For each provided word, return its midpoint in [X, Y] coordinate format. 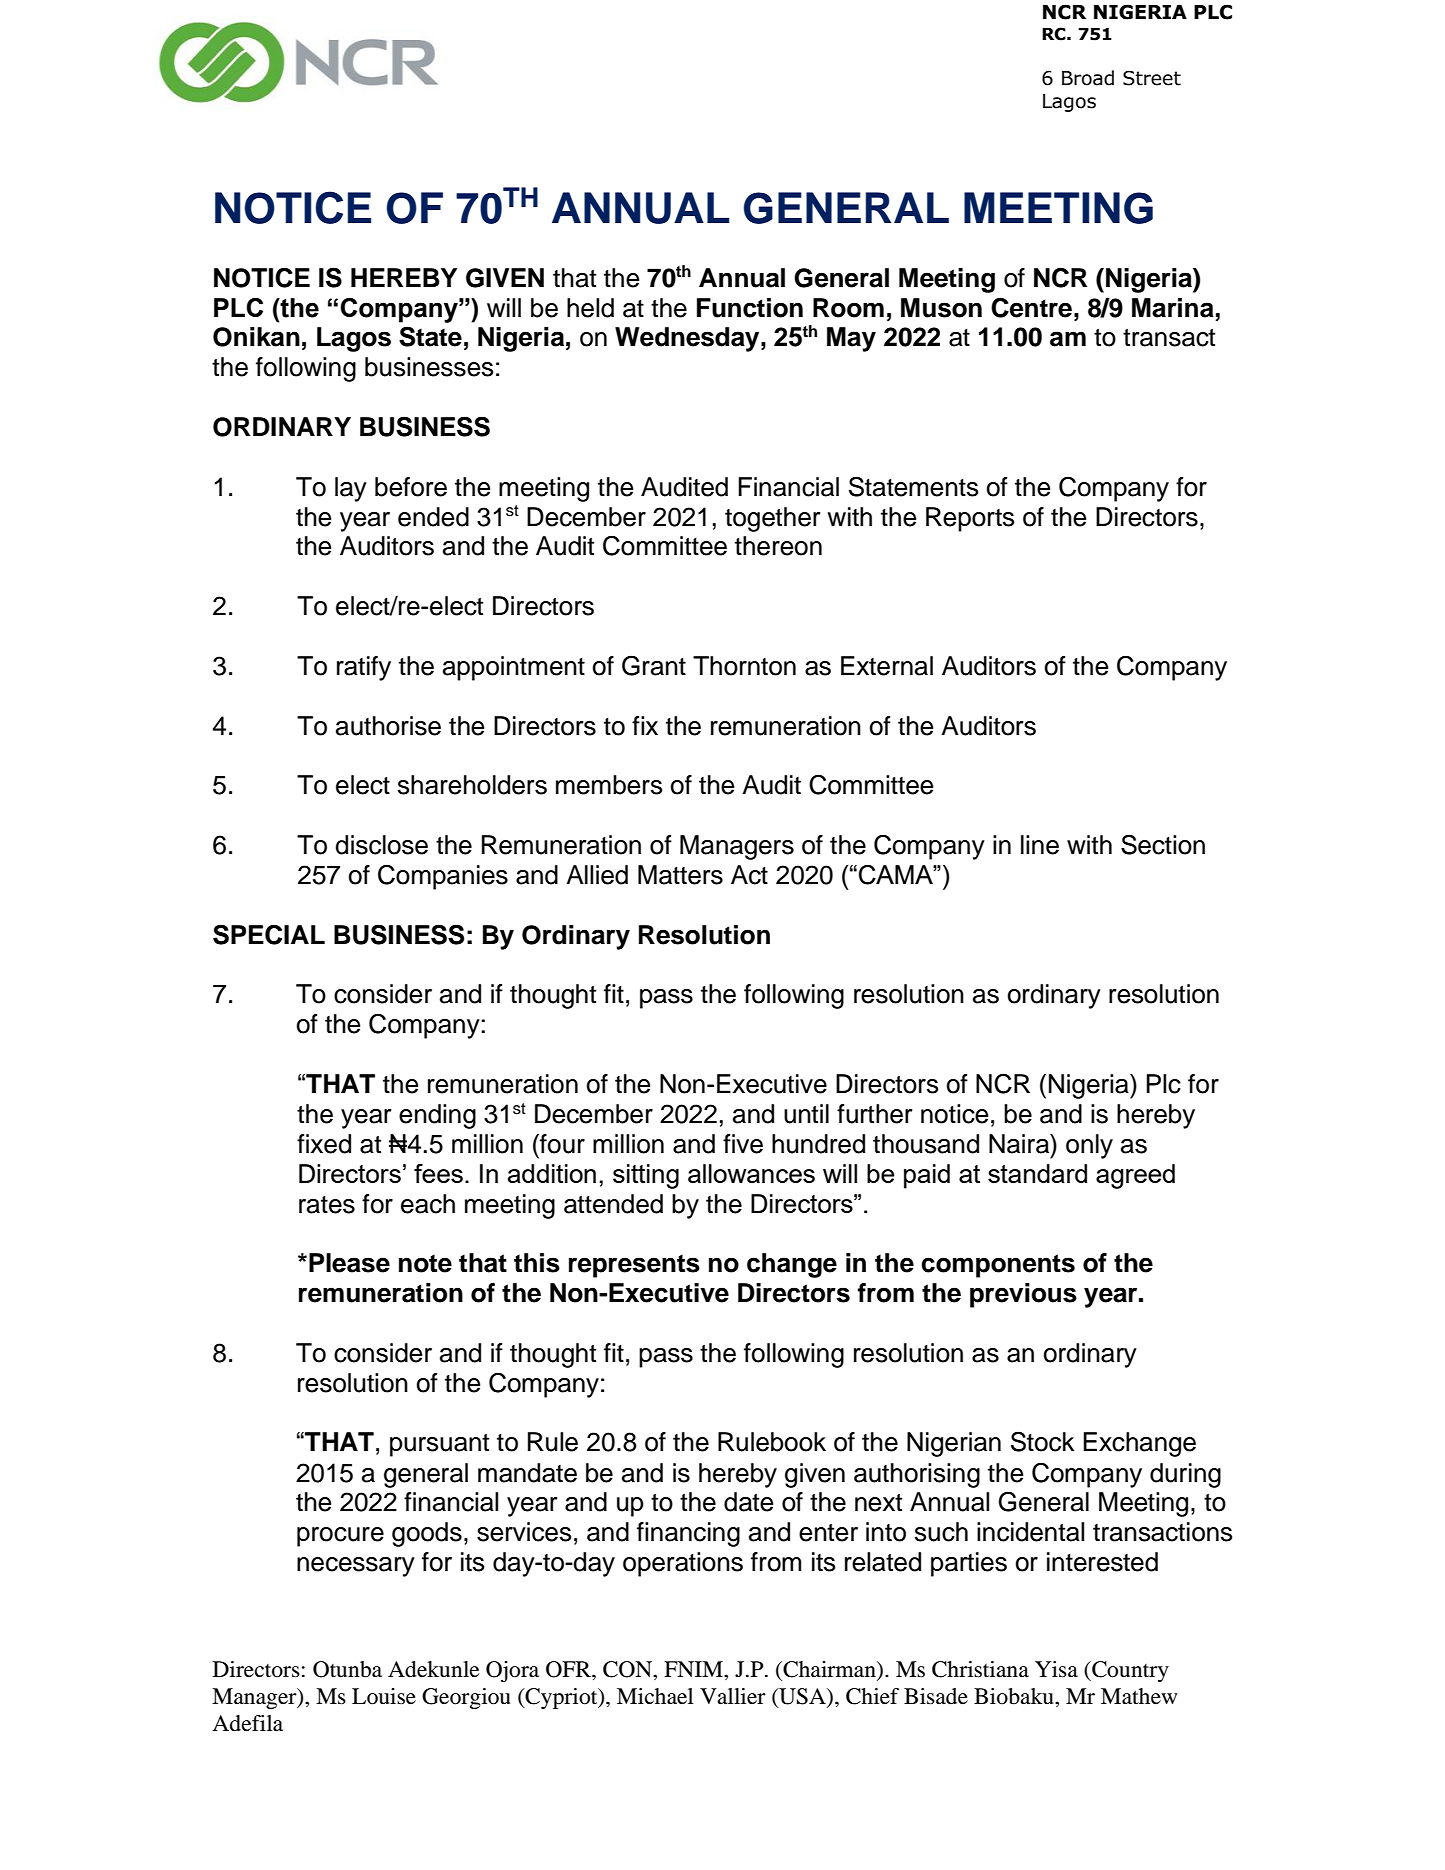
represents [634, 1266]
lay [351, 489]
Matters [680, 875]
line [1040, 845]
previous [1023, 1295]
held [590, 308]
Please [349, 1263]
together [772, 519]
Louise [384, 1696]
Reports [970, 519]
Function [750, 308]
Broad [1088, 78]
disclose [381, 845]
